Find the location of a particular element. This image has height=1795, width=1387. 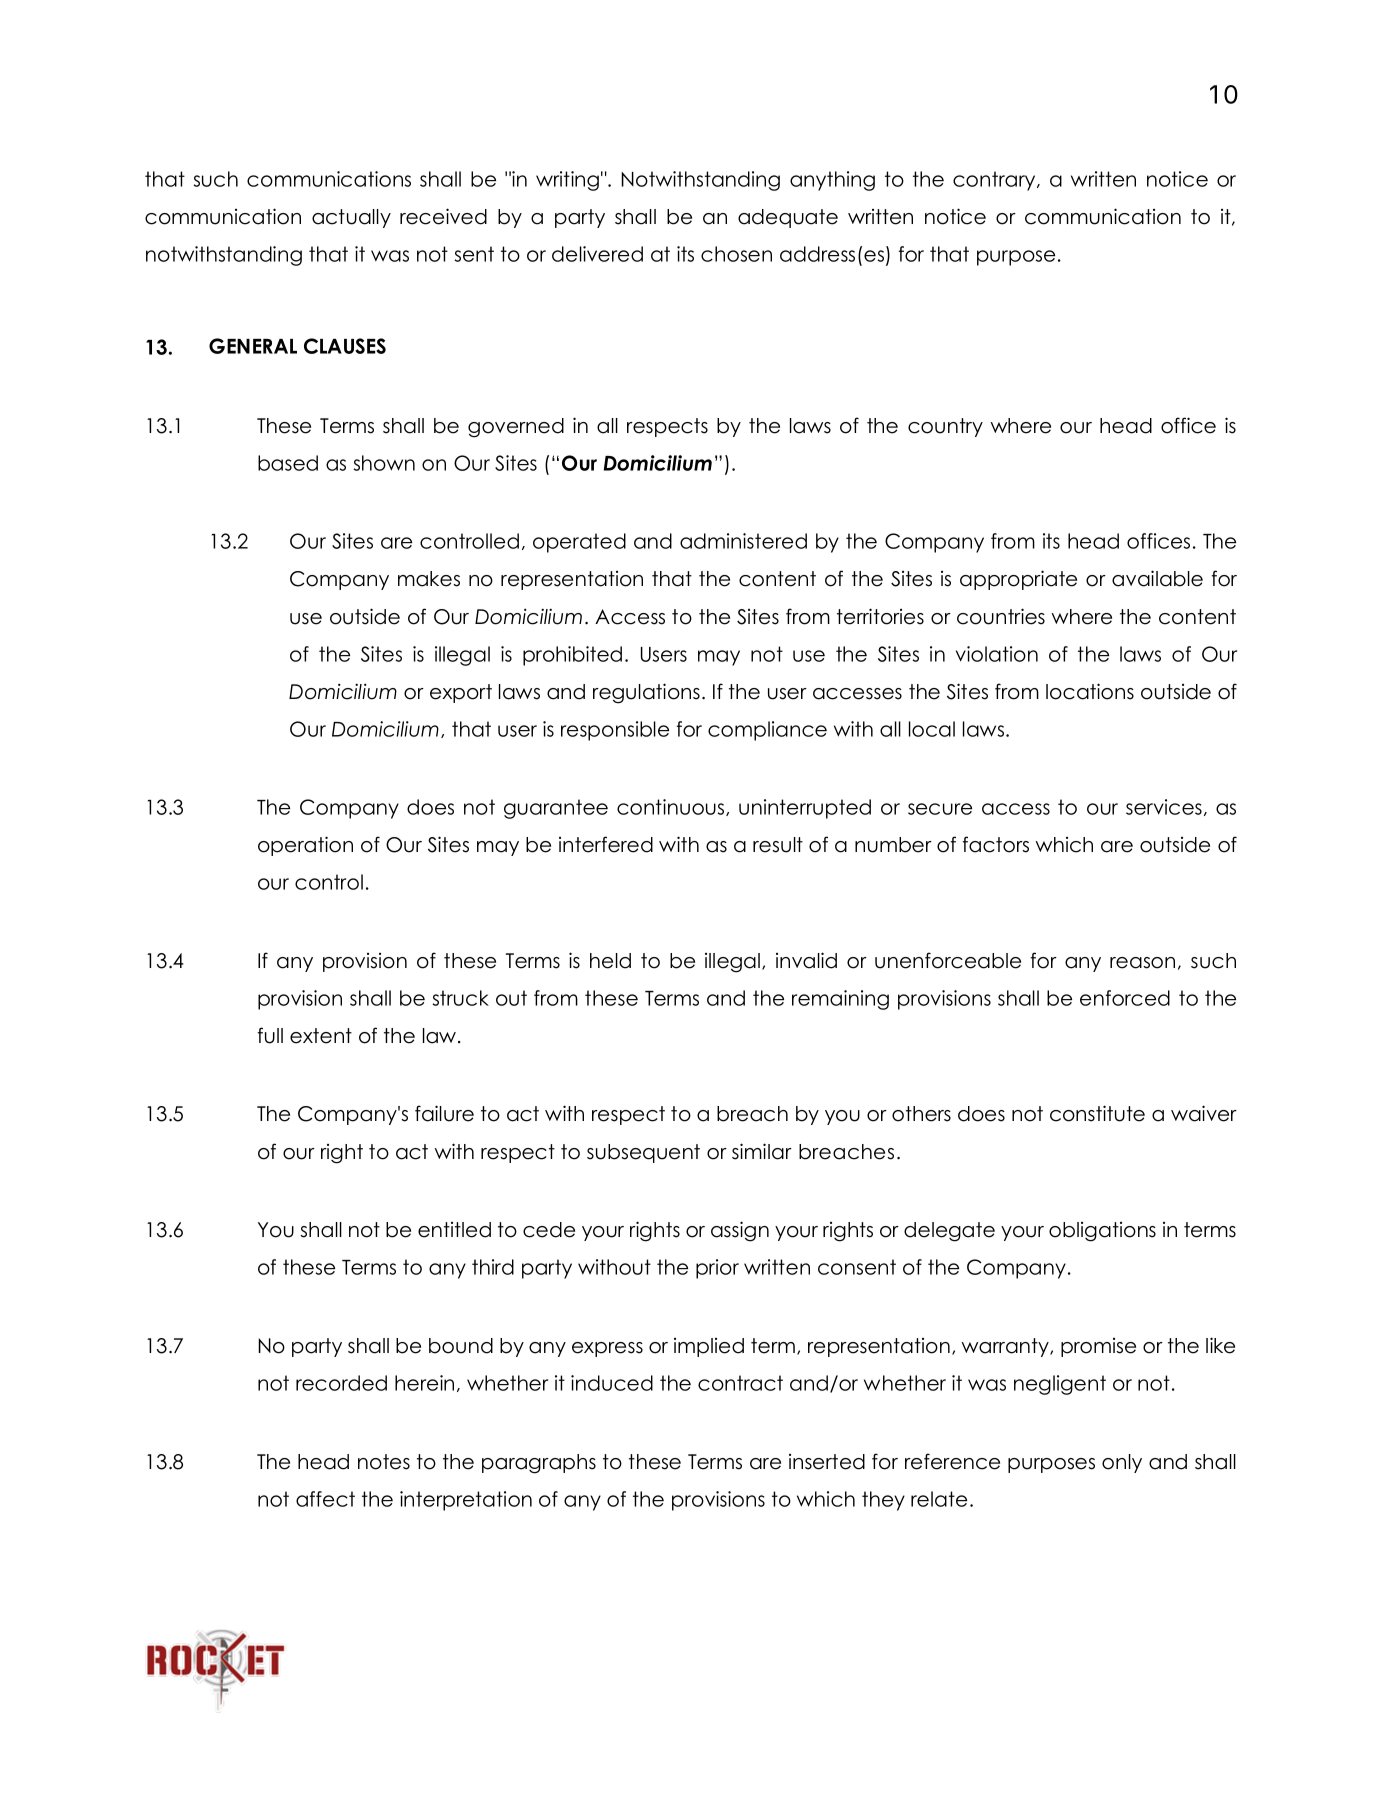

available is located at coordinates (1157, 578).
